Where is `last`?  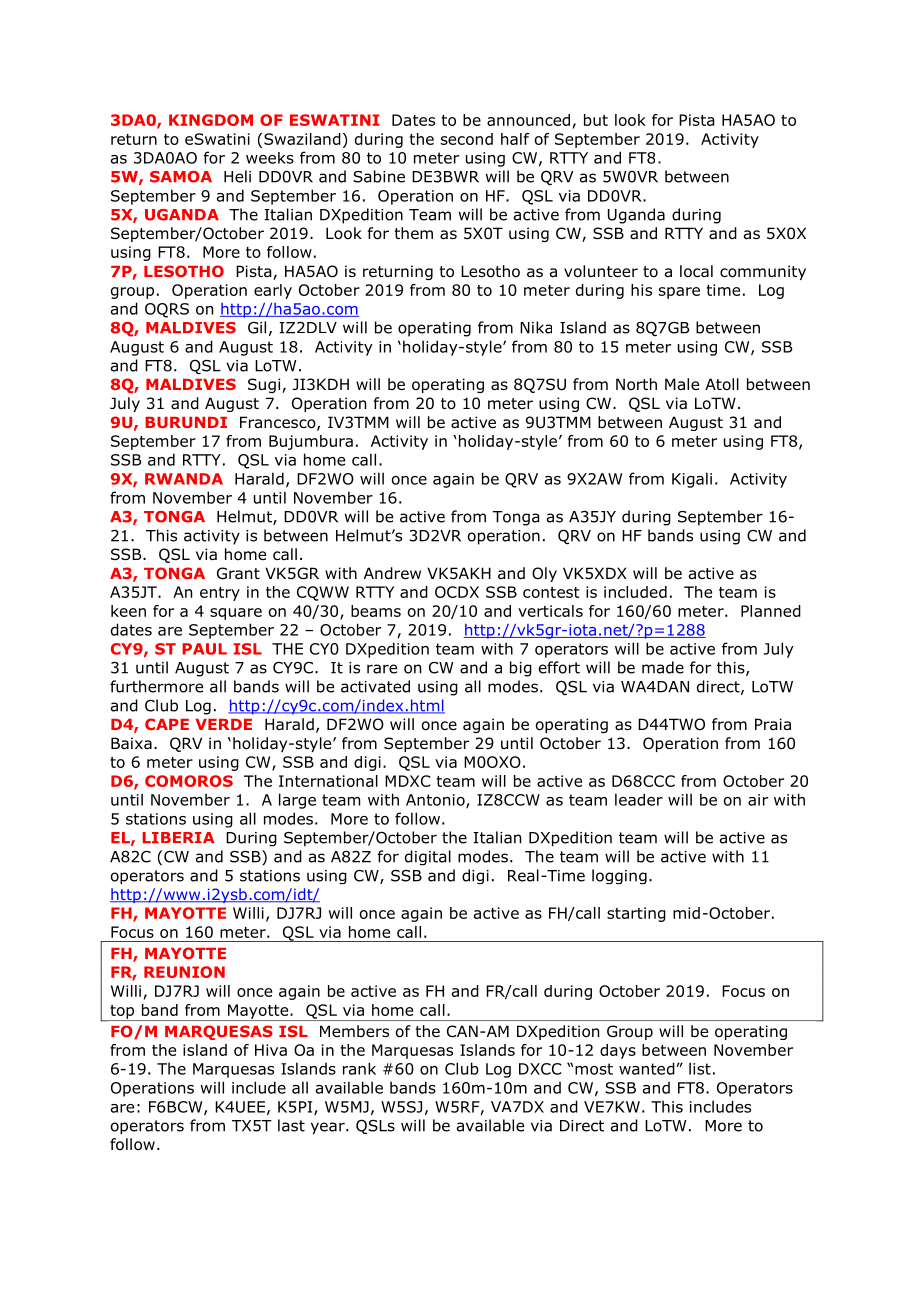
last is located at coordinates (291, 1125).
